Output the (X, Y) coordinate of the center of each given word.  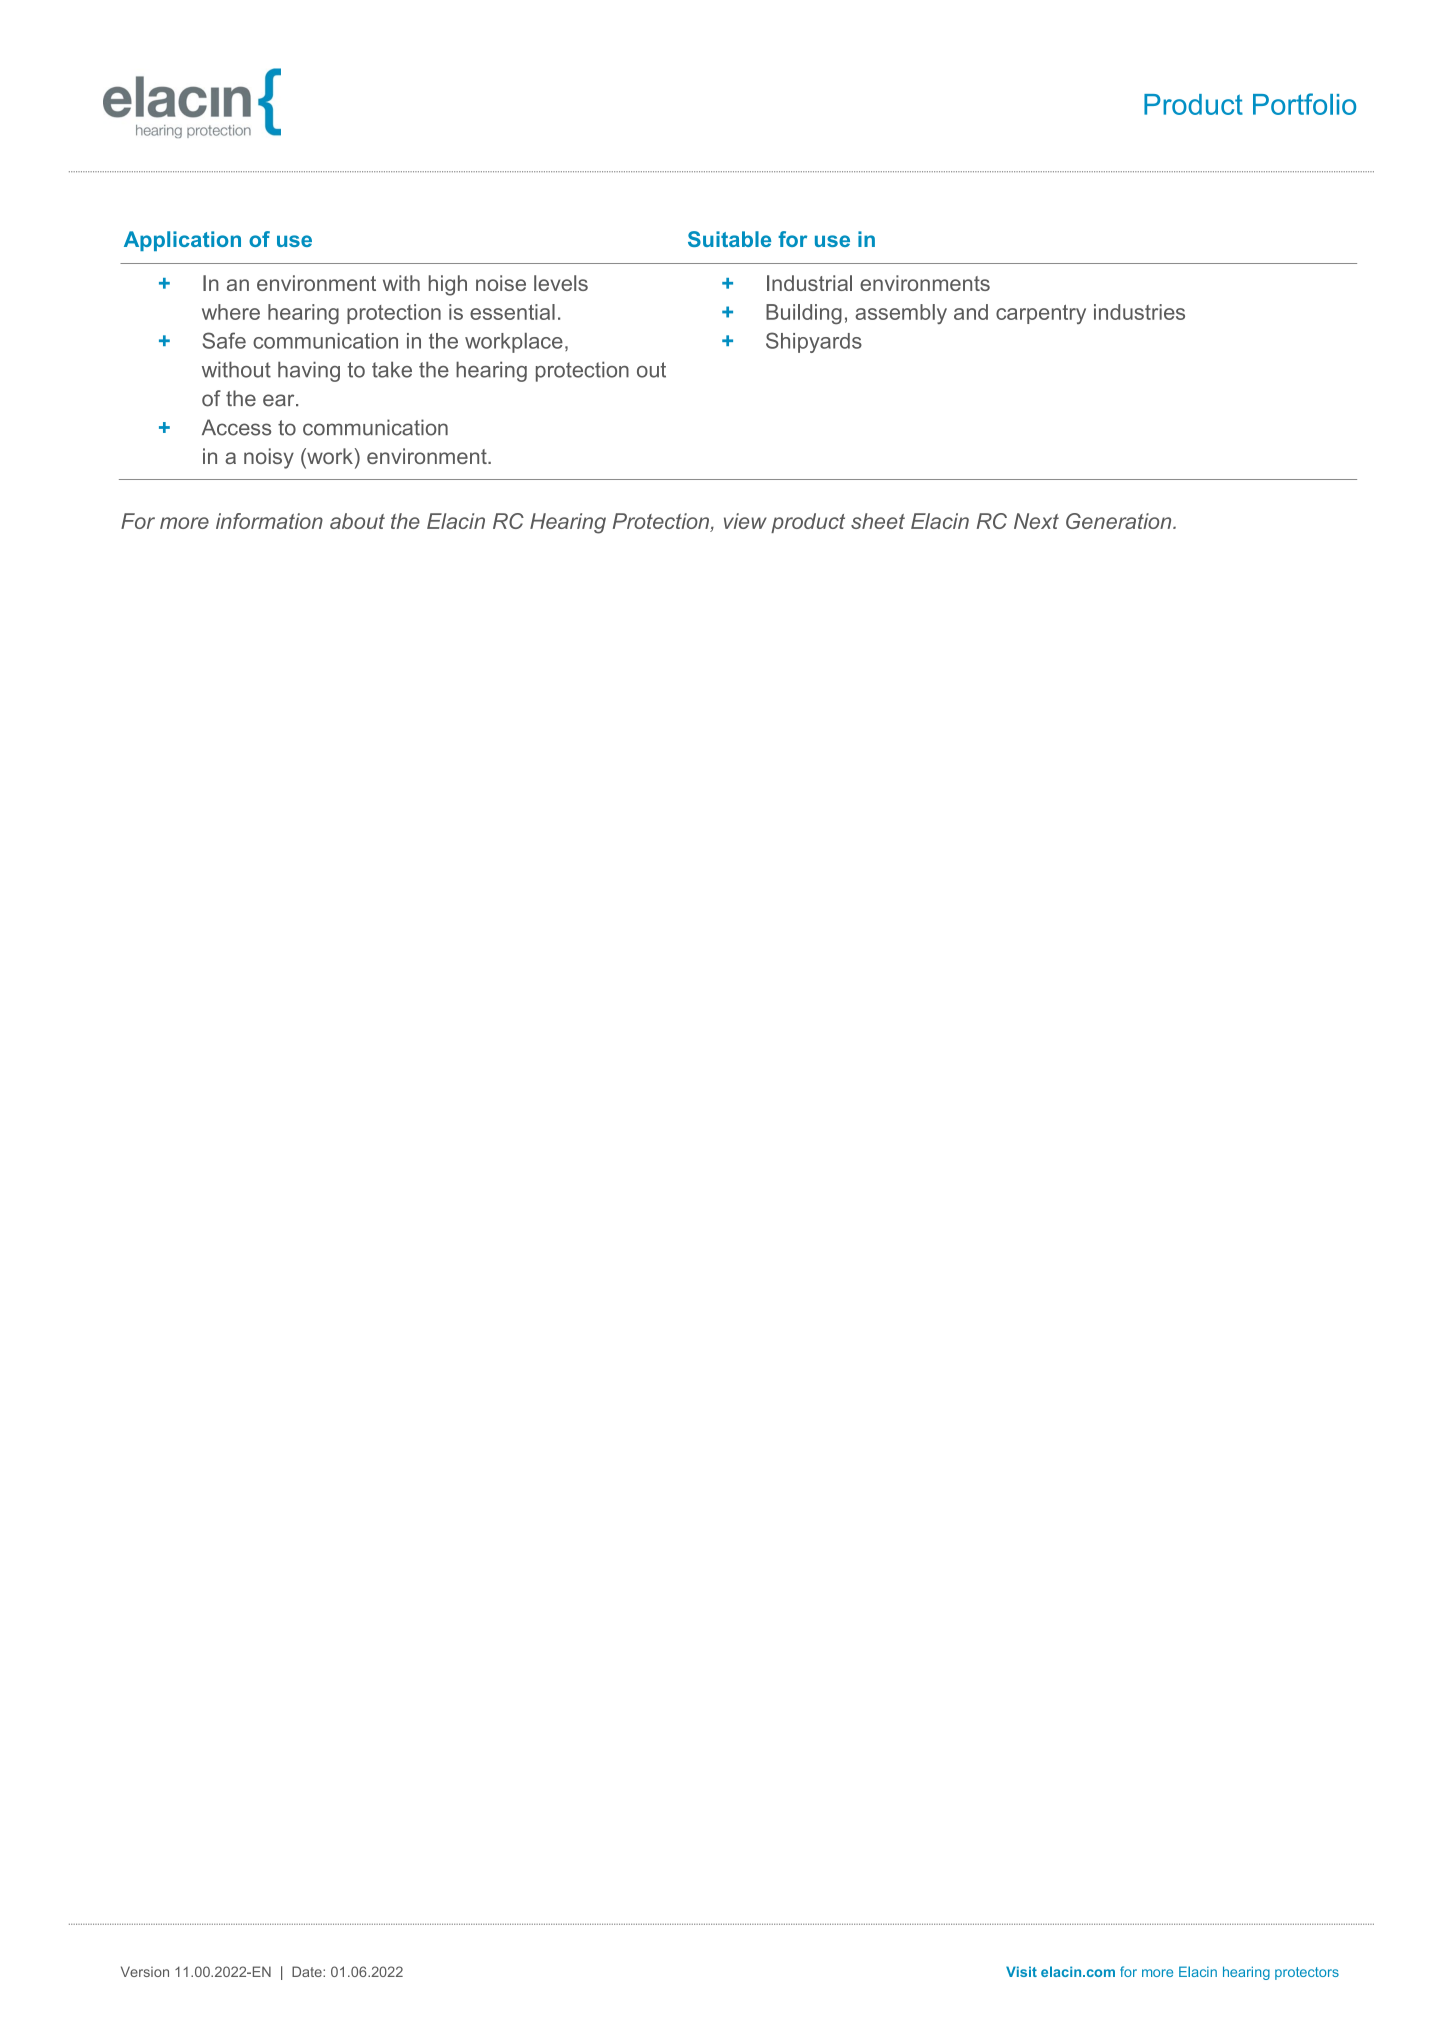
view (745, 521)
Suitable (729, 239)
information (269, 521)
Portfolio (1304, 104)
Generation (1120, 521)
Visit (1021, 1971)
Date (308, 1971)
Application (182, 241)
